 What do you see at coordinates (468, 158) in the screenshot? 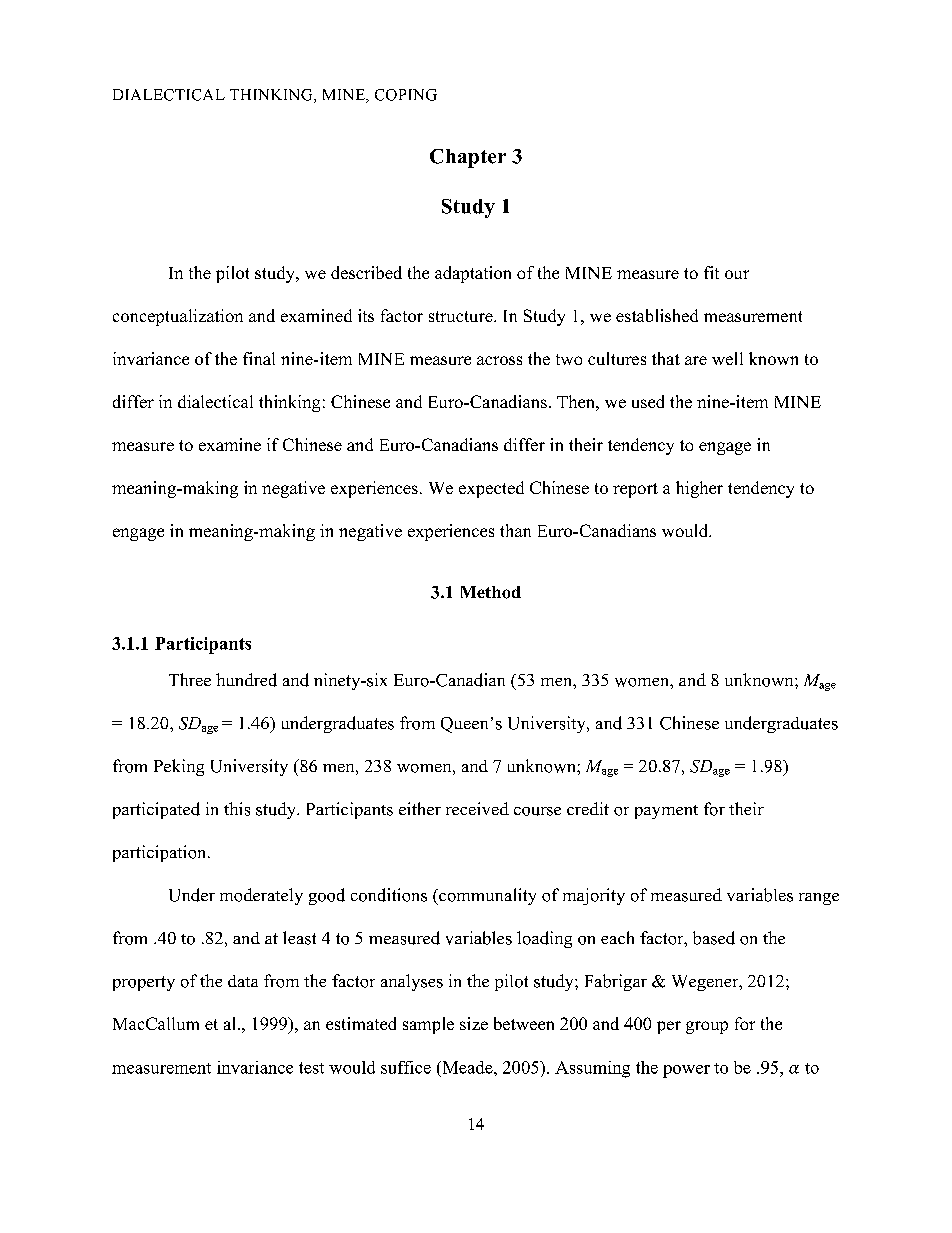
I see `Chapter` at bounding box center [468, 158].
